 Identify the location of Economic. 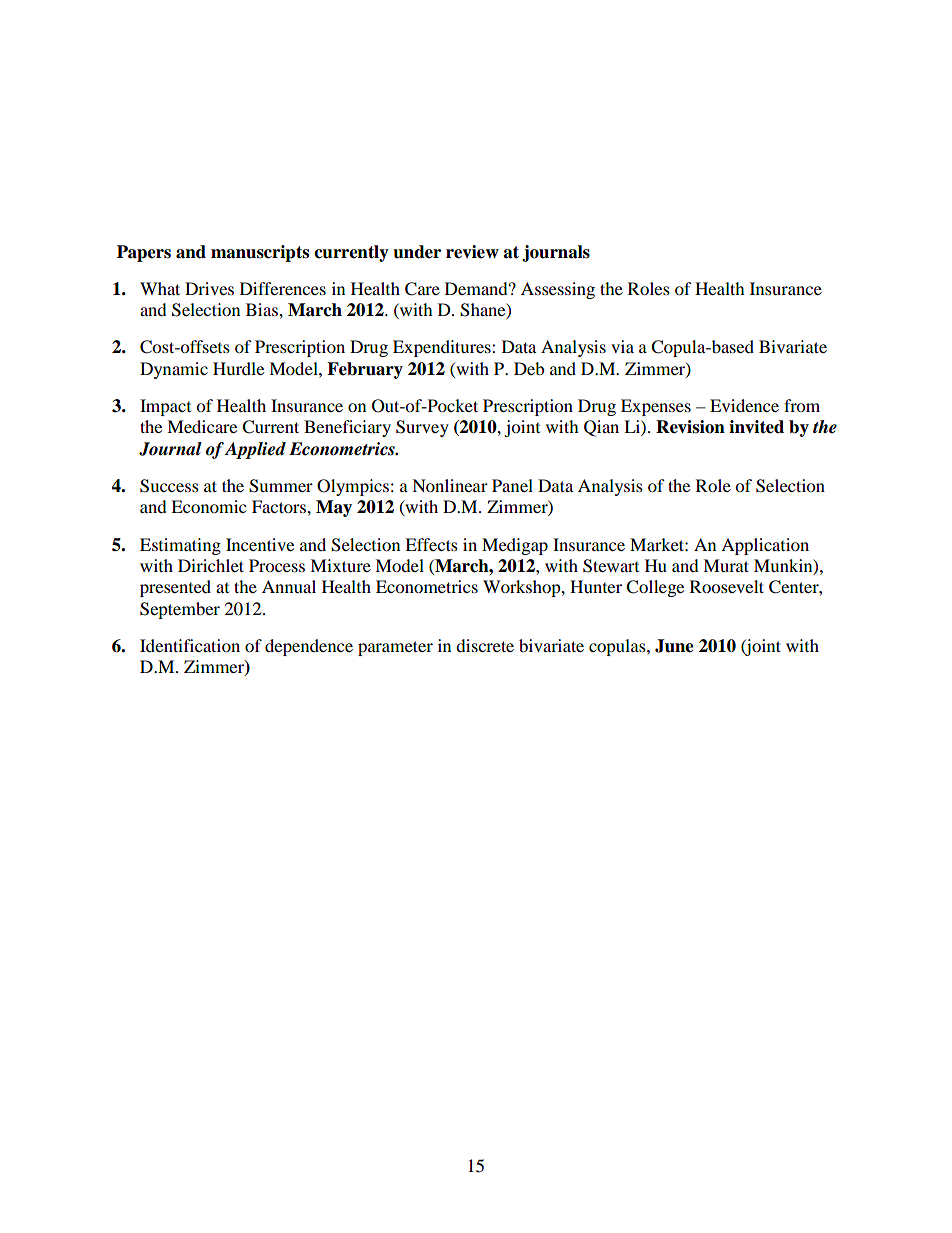
(208, 506).
